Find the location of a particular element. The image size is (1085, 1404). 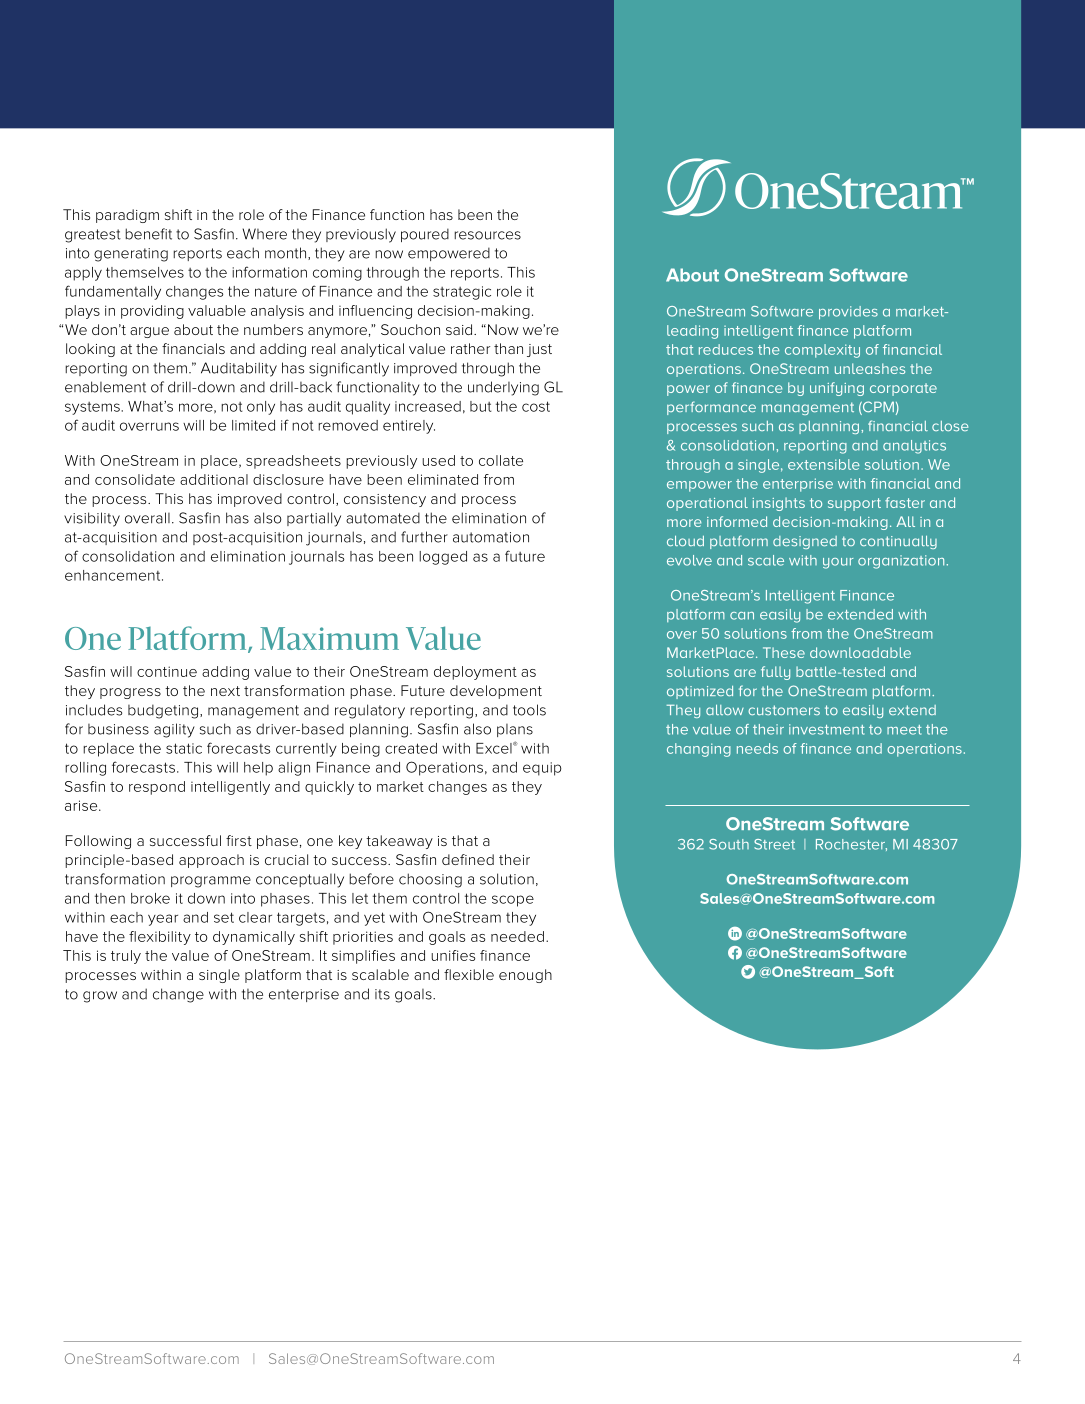

truly is located at coordinates (126, 957).
